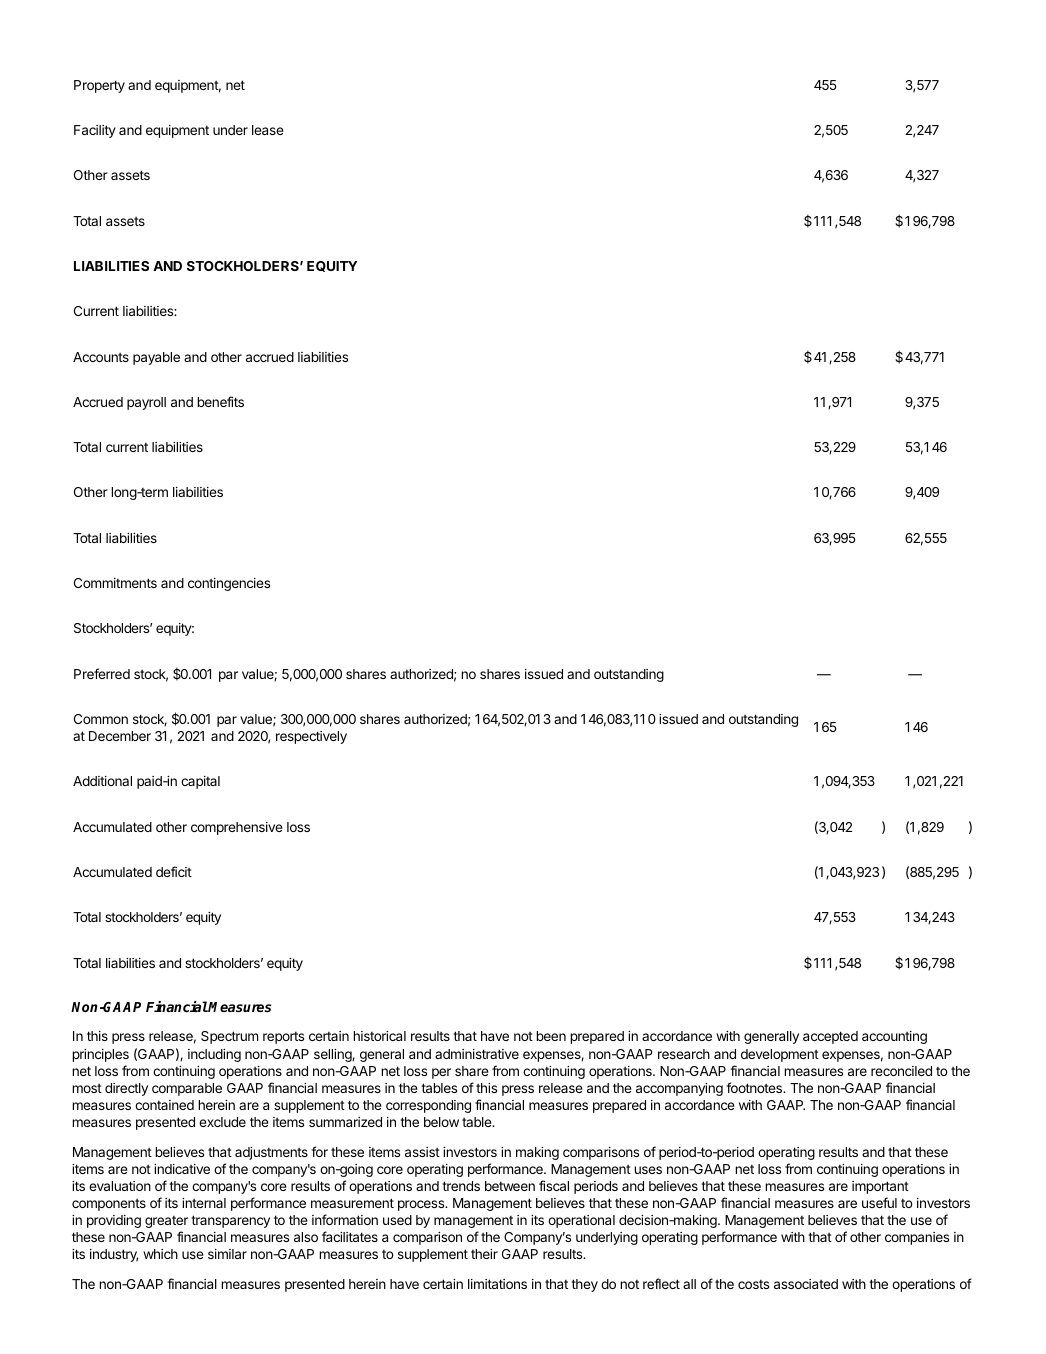  I want to click on benefits, so click(220, 401).
